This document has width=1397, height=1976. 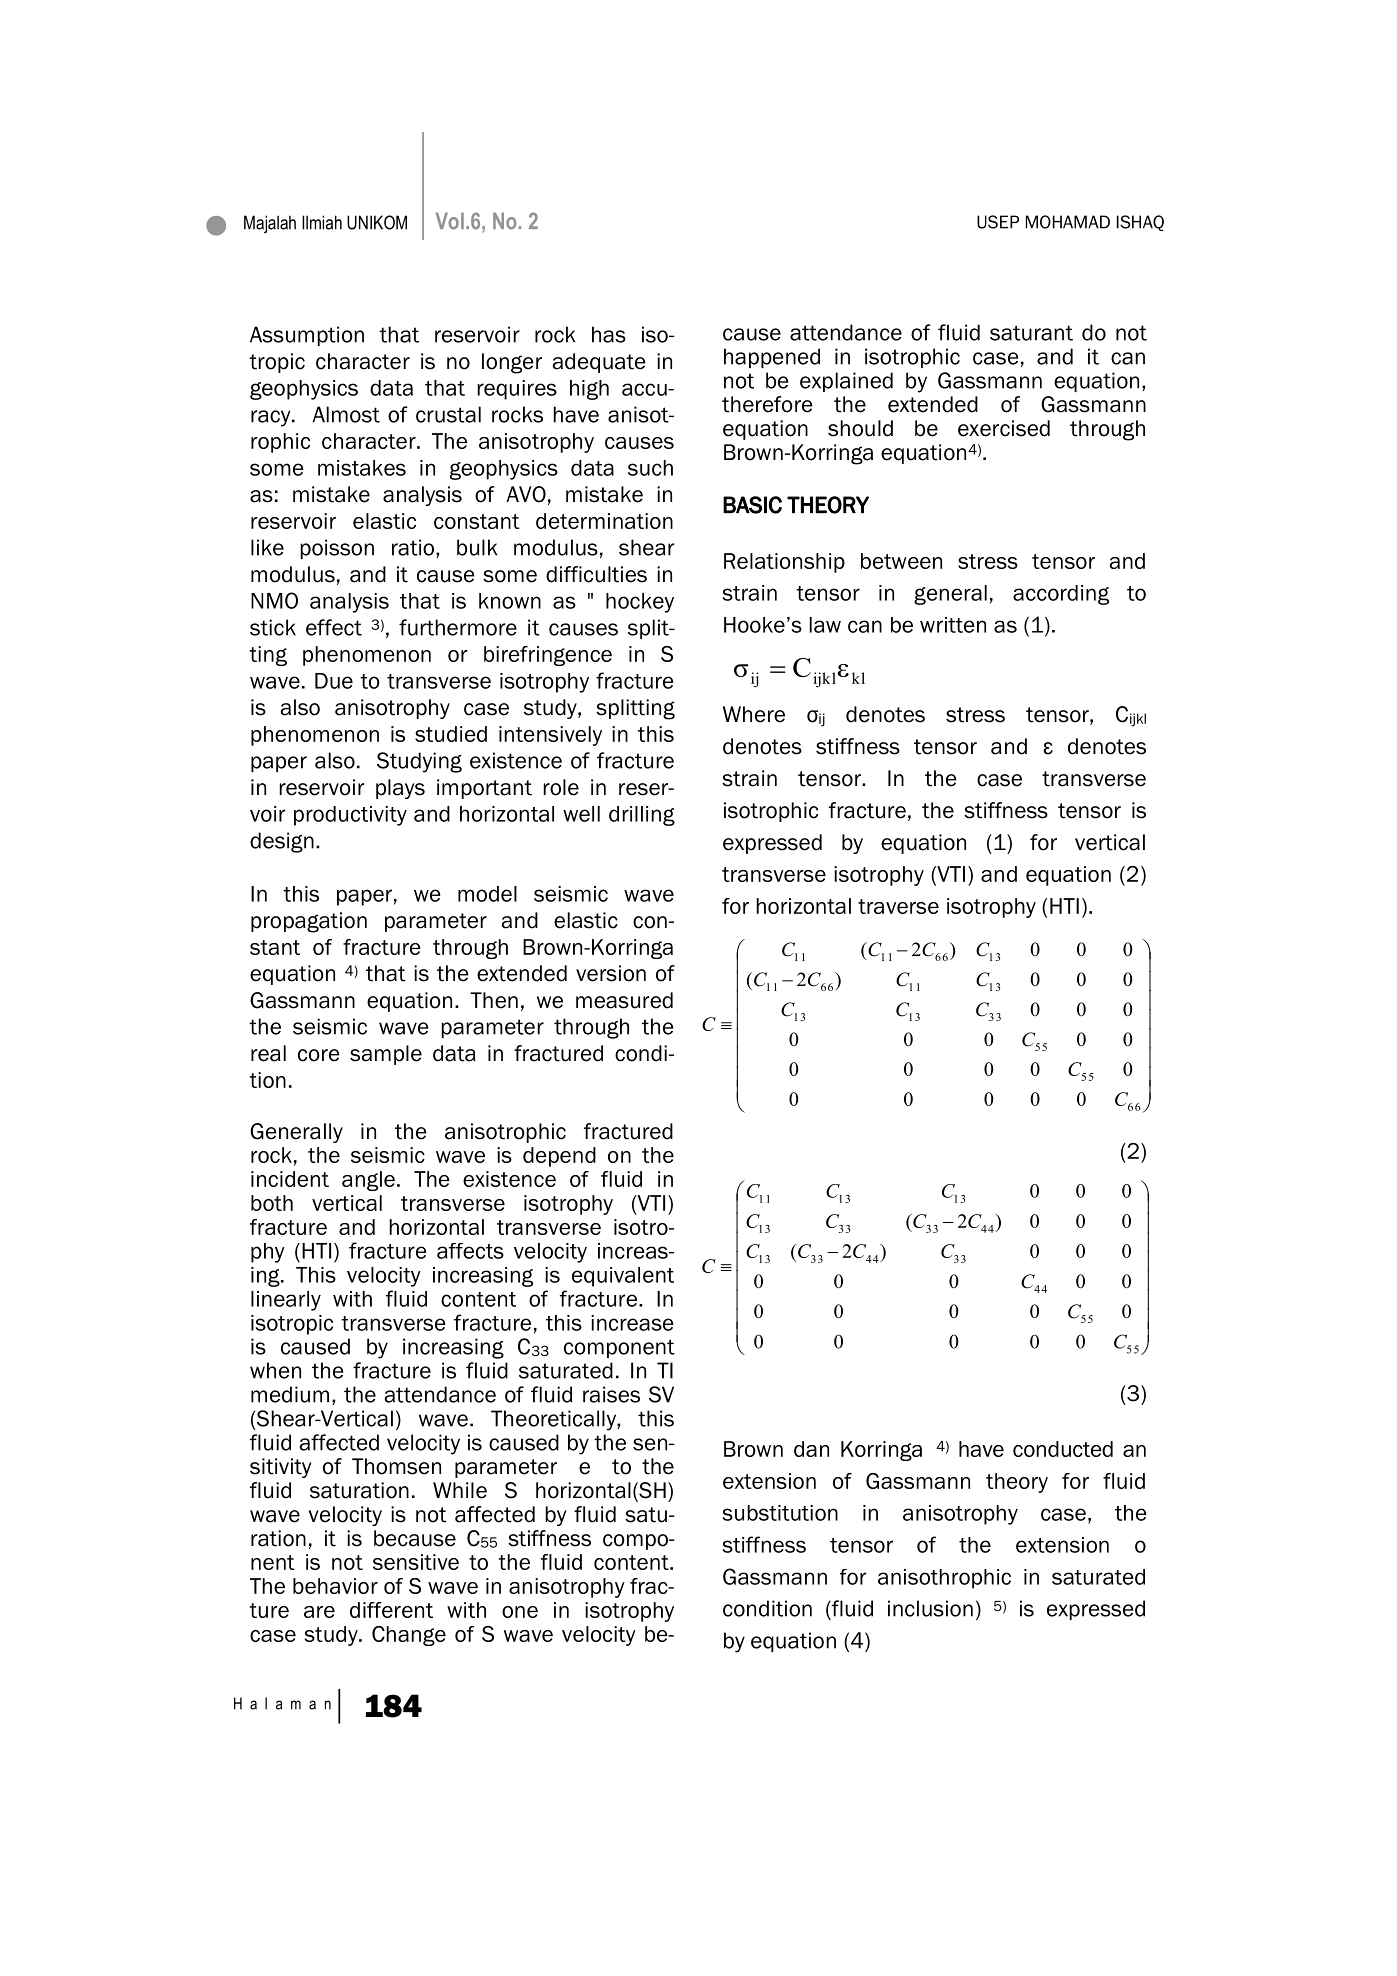 I want to click on has, so click(x=609, y=334).
